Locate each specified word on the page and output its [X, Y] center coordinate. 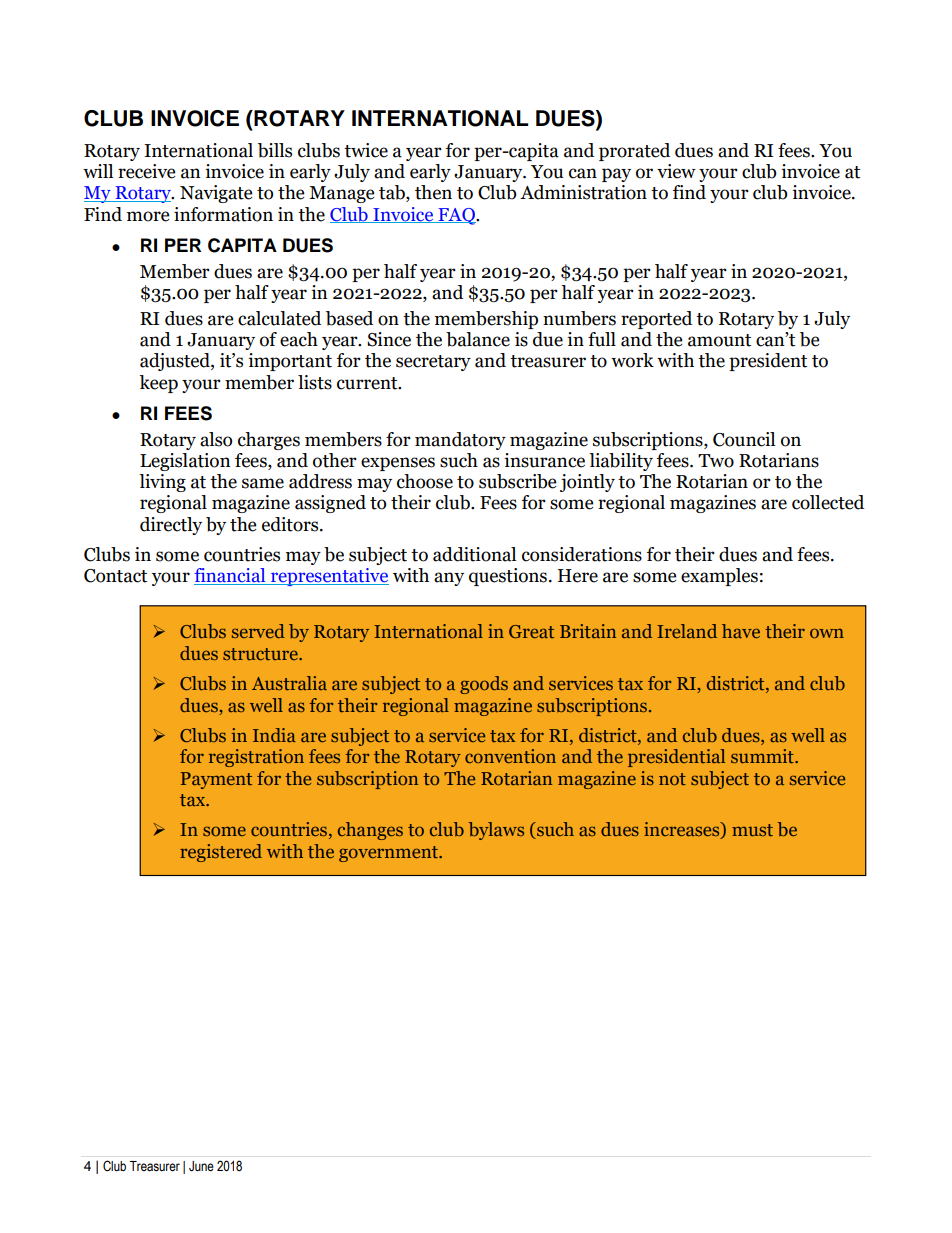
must [752, 830]
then [433, 192]
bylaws [496, 831]
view [676, 171]
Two [716, 461]
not [672, 779]
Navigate [216, 194]
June [201, 1166]
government [389, 854]
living [162, 483]
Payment [216, 780]
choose [425, 481]
